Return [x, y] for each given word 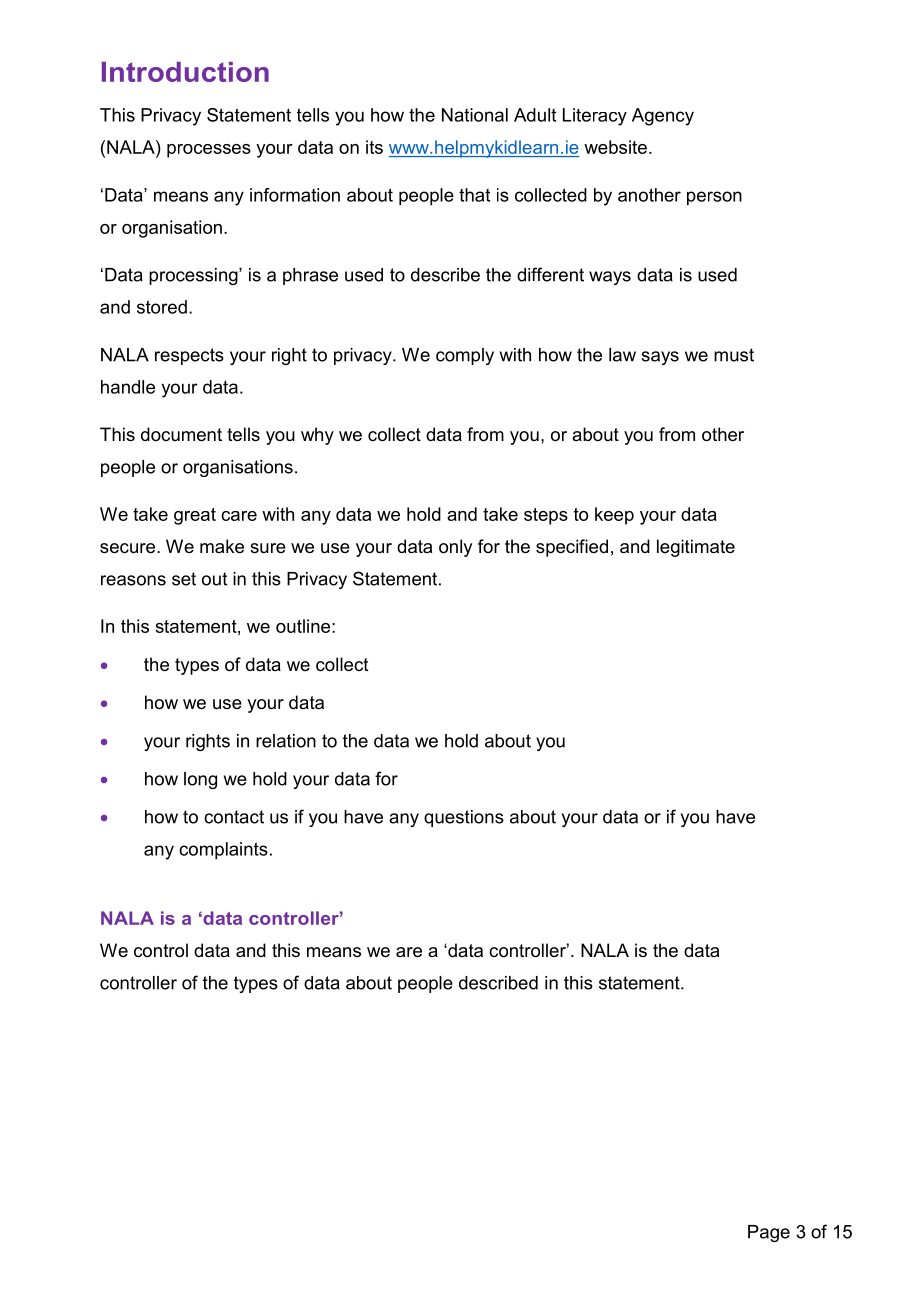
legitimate [696, 548]
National [475, 115]
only [455, 548]
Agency [663, 117]
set [184, 579]
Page [769, 1233]
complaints [223, 851]
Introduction [185, 72]
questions [464, 818]
